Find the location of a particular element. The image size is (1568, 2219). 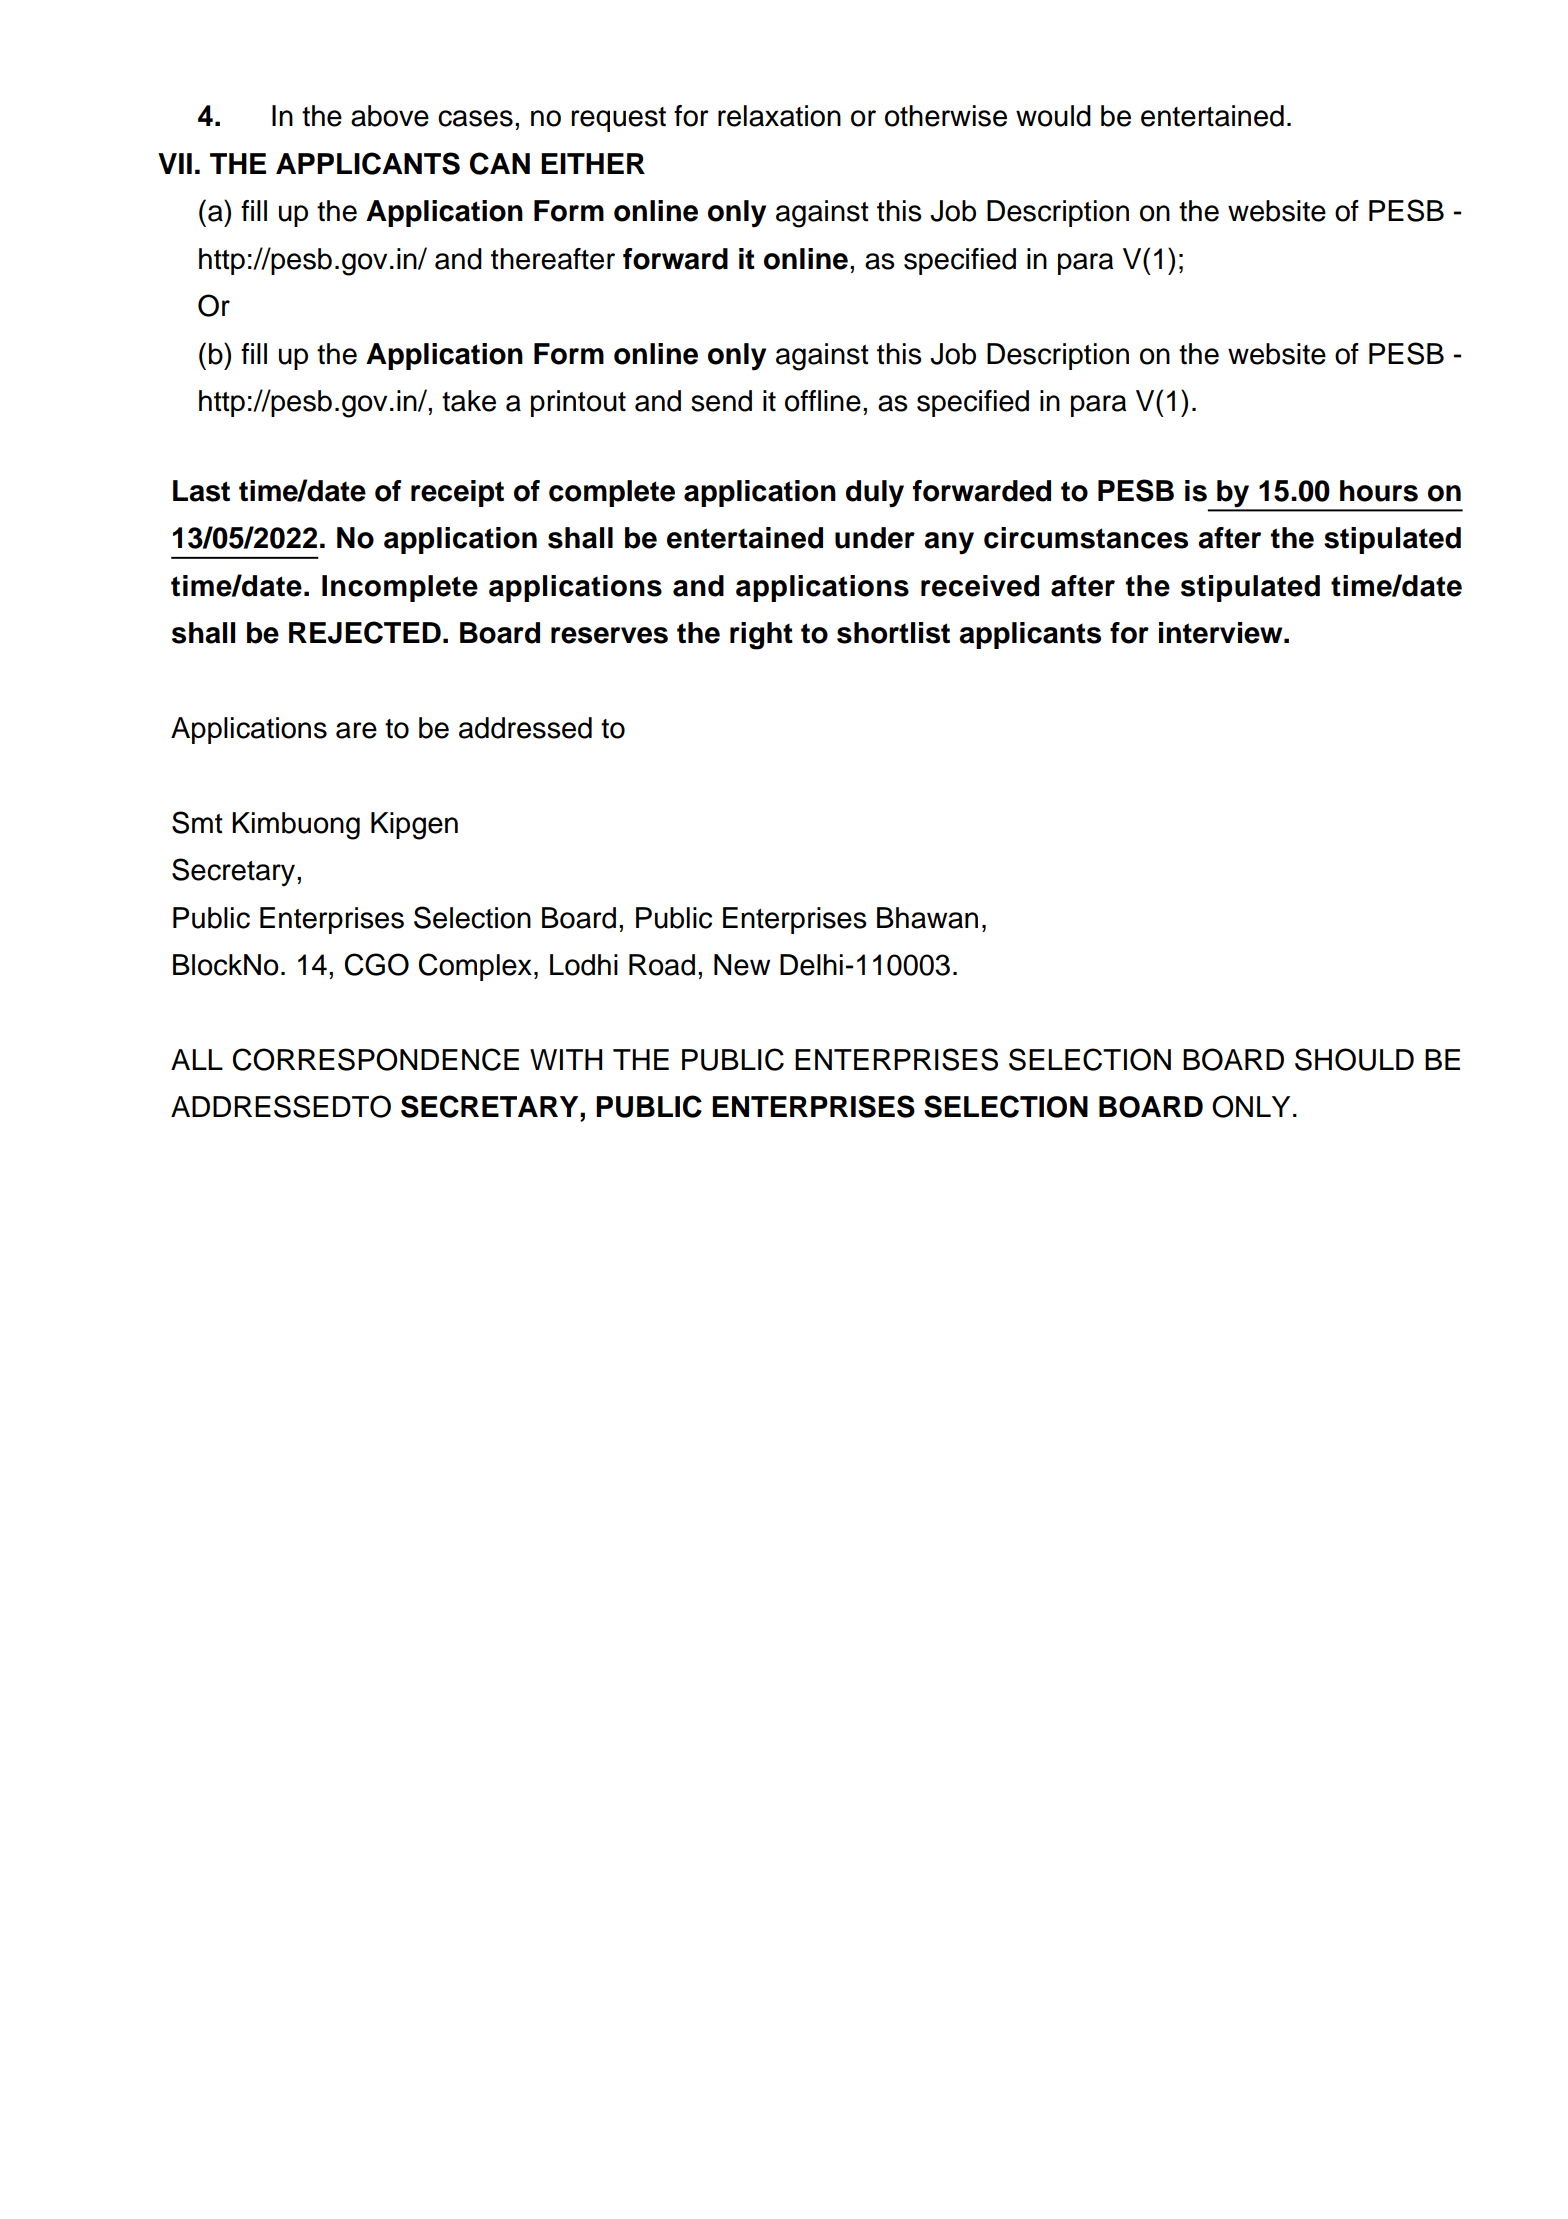

would is located at coordinates (1053, 116).
